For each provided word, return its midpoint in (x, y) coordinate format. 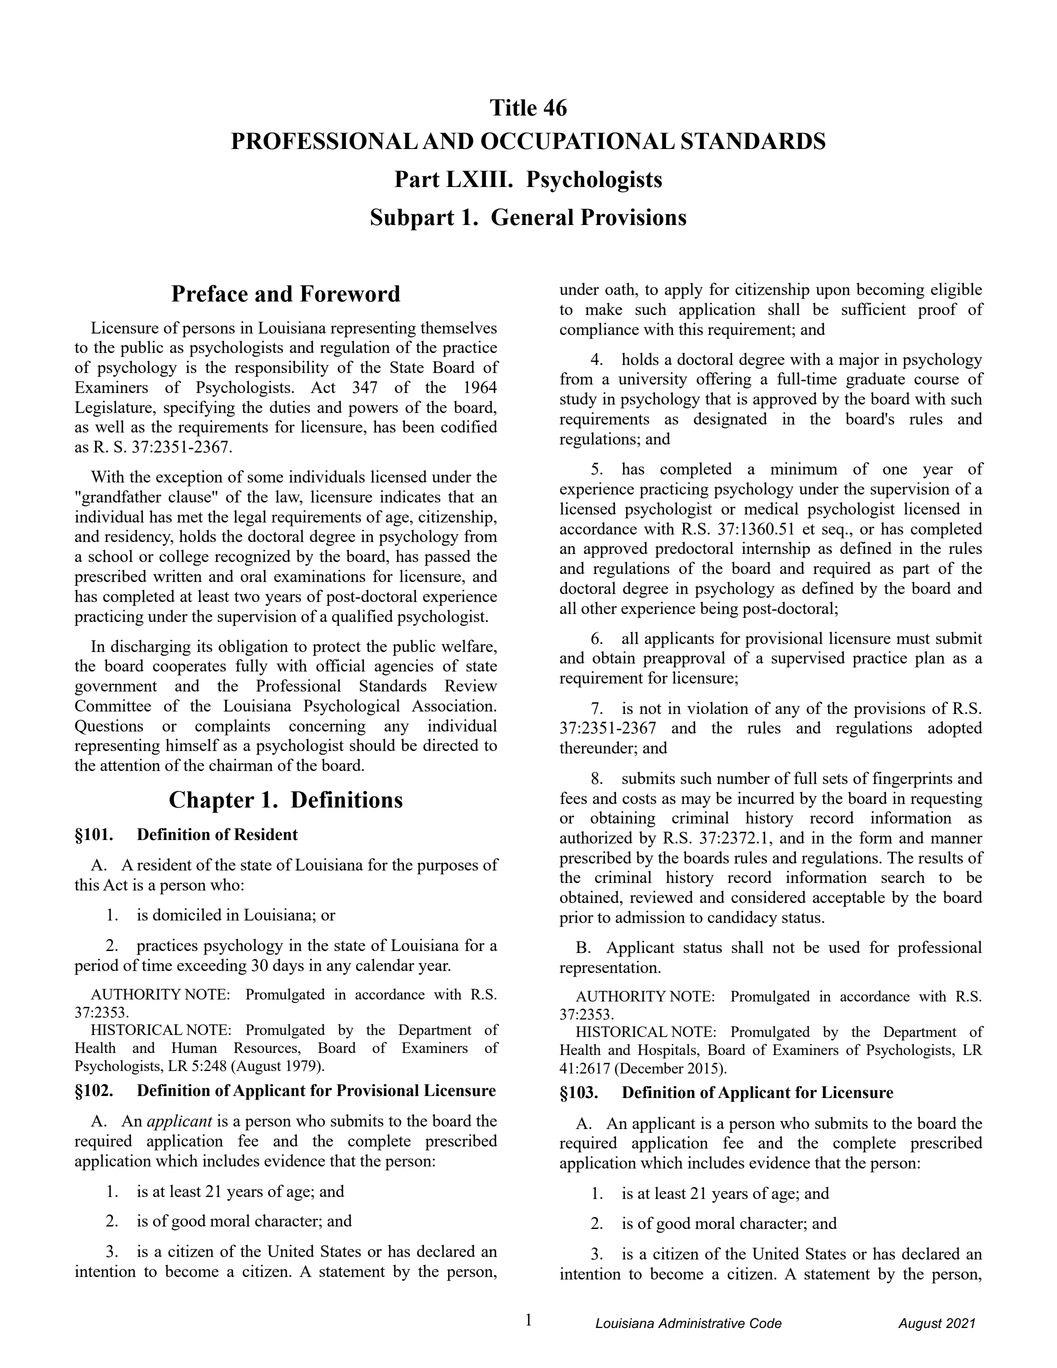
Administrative (701, 1323)
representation (610, 969)
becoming (890, 291)
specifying (199, 408)
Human (194, 1047)
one (895, 470)
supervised (808, 659)
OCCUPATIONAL (578, 141)
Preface (209, 293)
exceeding (212, 967)
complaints (232, 727)
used (844, 947)
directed (450, 745)
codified (469, 426)
